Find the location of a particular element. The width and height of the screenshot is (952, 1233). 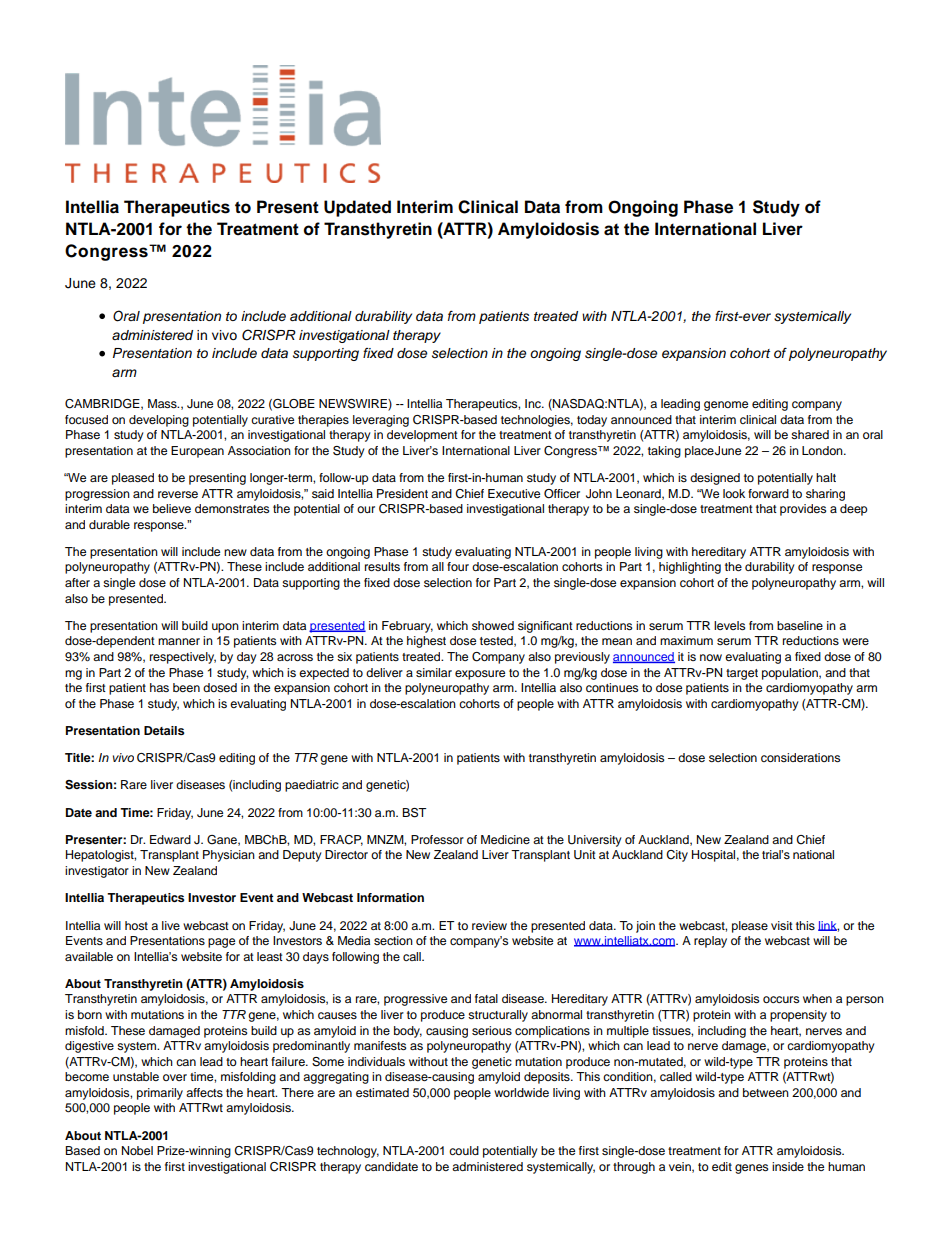

Edward is located at coordinates (170, 839).
